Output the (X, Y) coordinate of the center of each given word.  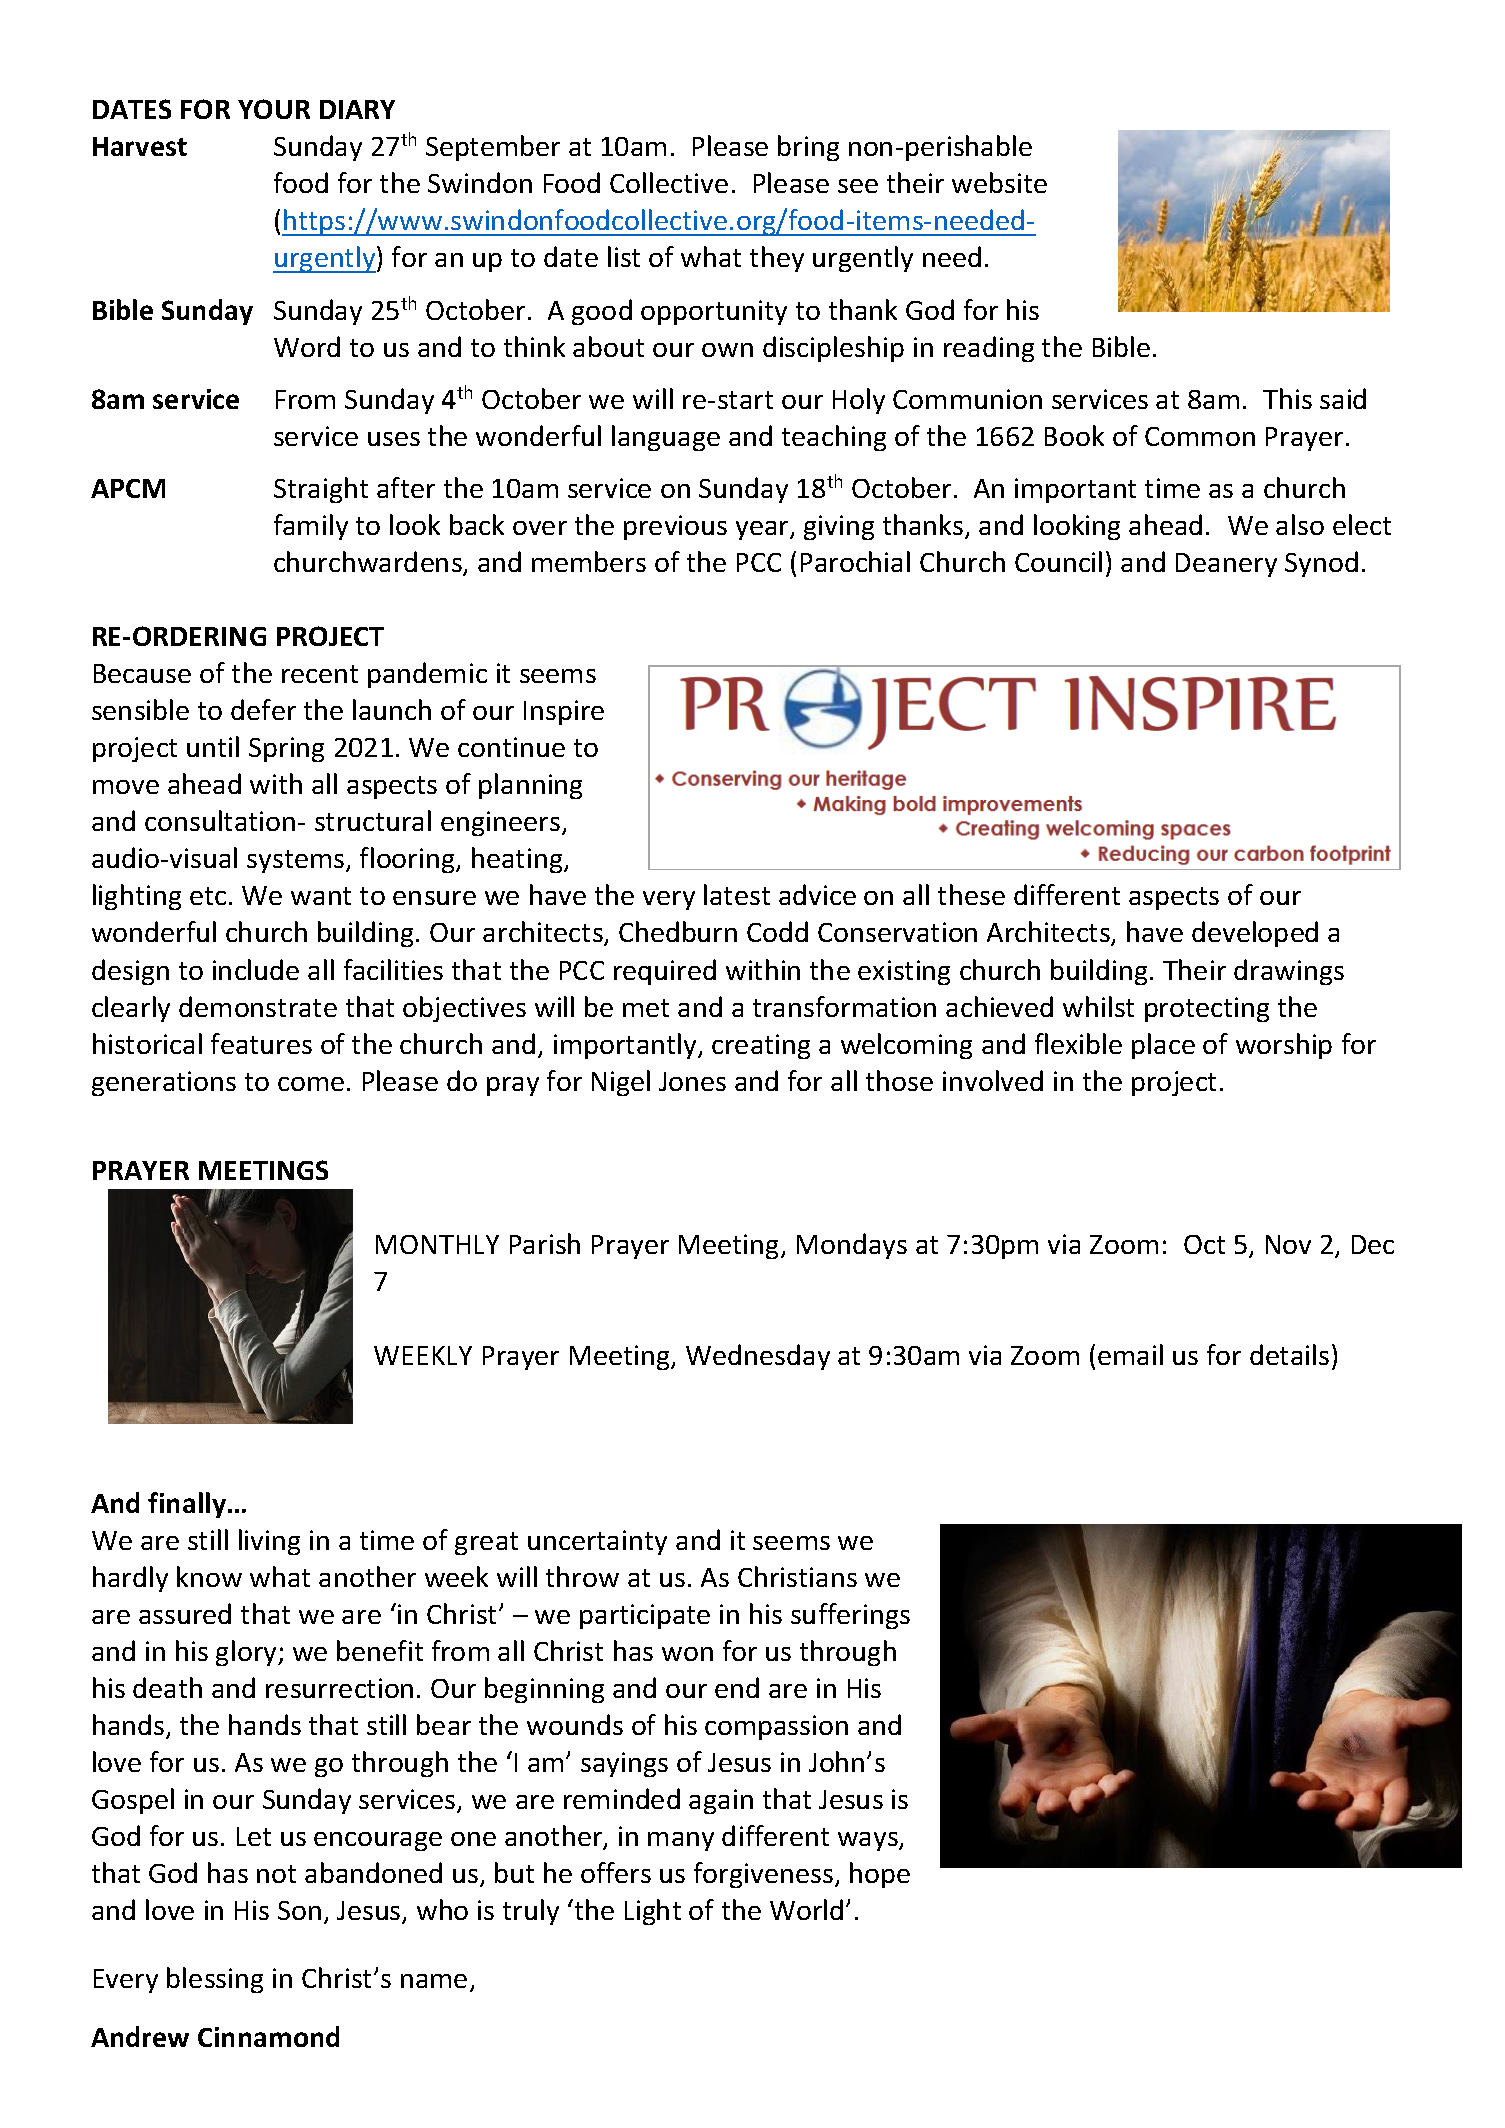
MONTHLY (437, 1244)
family (311, 527)
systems (297, 861)
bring (808, 148)
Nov (1288, 1244)
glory (247, 1653)
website (999, 182)
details (1289, 1354)
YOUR (274, 109)
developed (1255, 934)
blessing (215, 1980)
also (1300, 524)
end (737, 1687)
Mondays (852, 1246)
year (763, 530)
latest (737, 894)
